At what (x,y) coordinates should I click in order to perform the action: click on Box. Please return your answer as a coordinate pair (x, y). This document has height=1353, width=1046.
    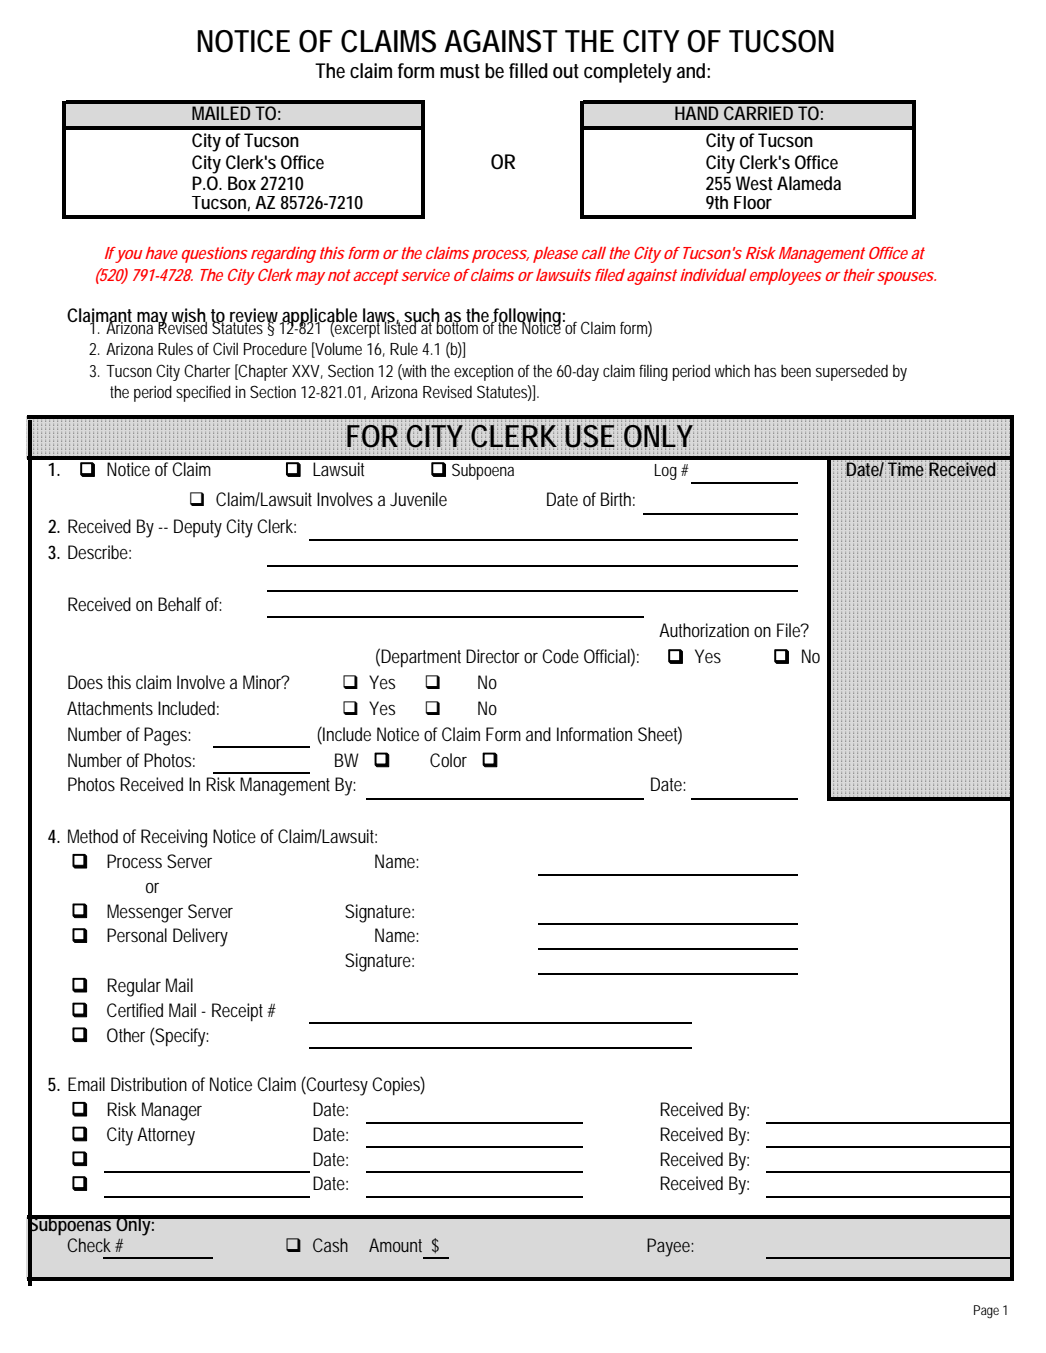
    Looking at the image, I should click on (242, 183).
